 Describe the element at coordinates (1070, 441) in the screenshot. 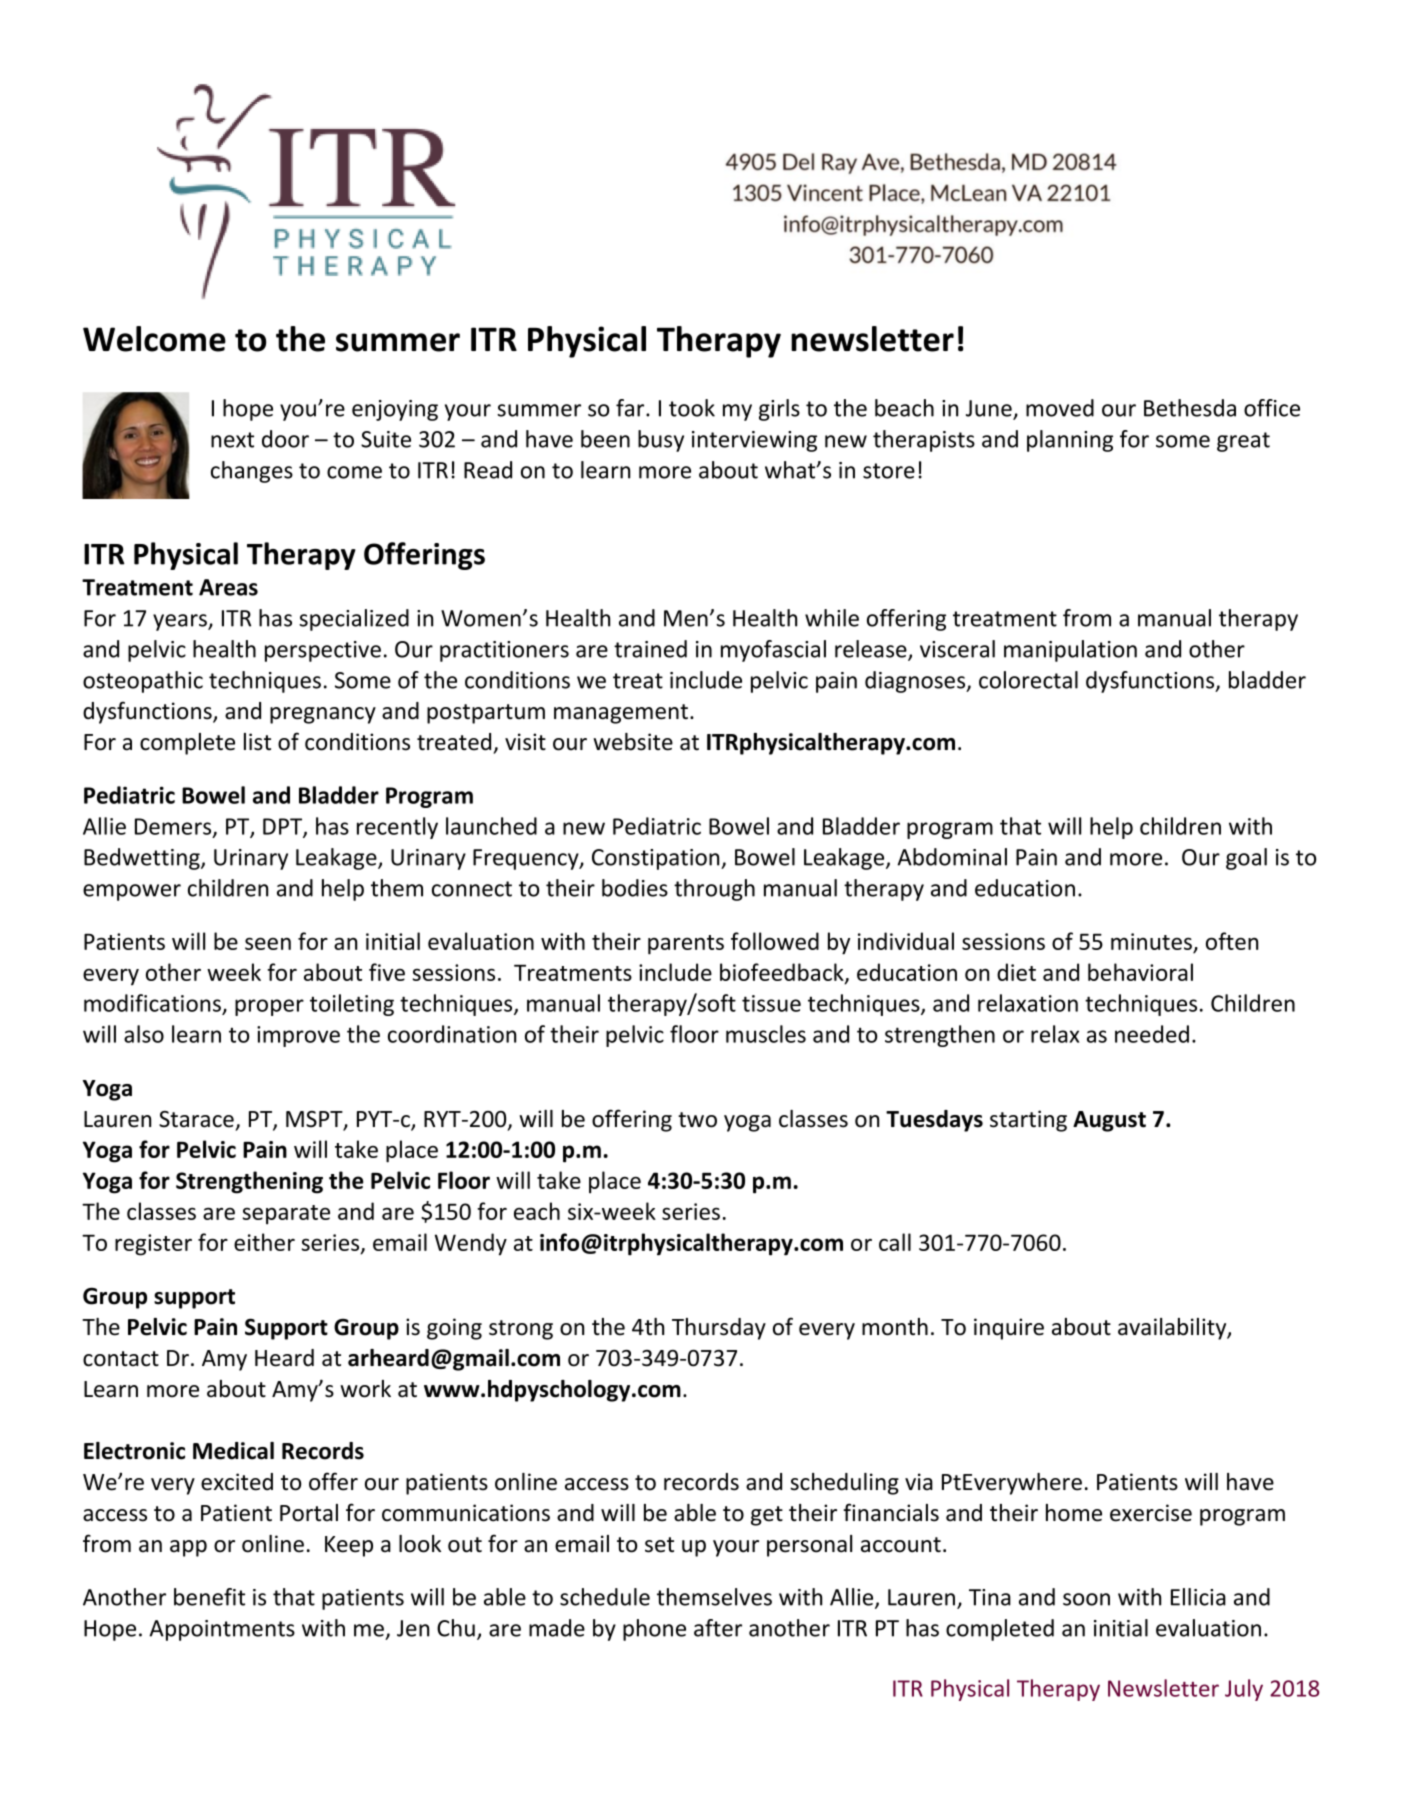

I see `planning` at that location.
